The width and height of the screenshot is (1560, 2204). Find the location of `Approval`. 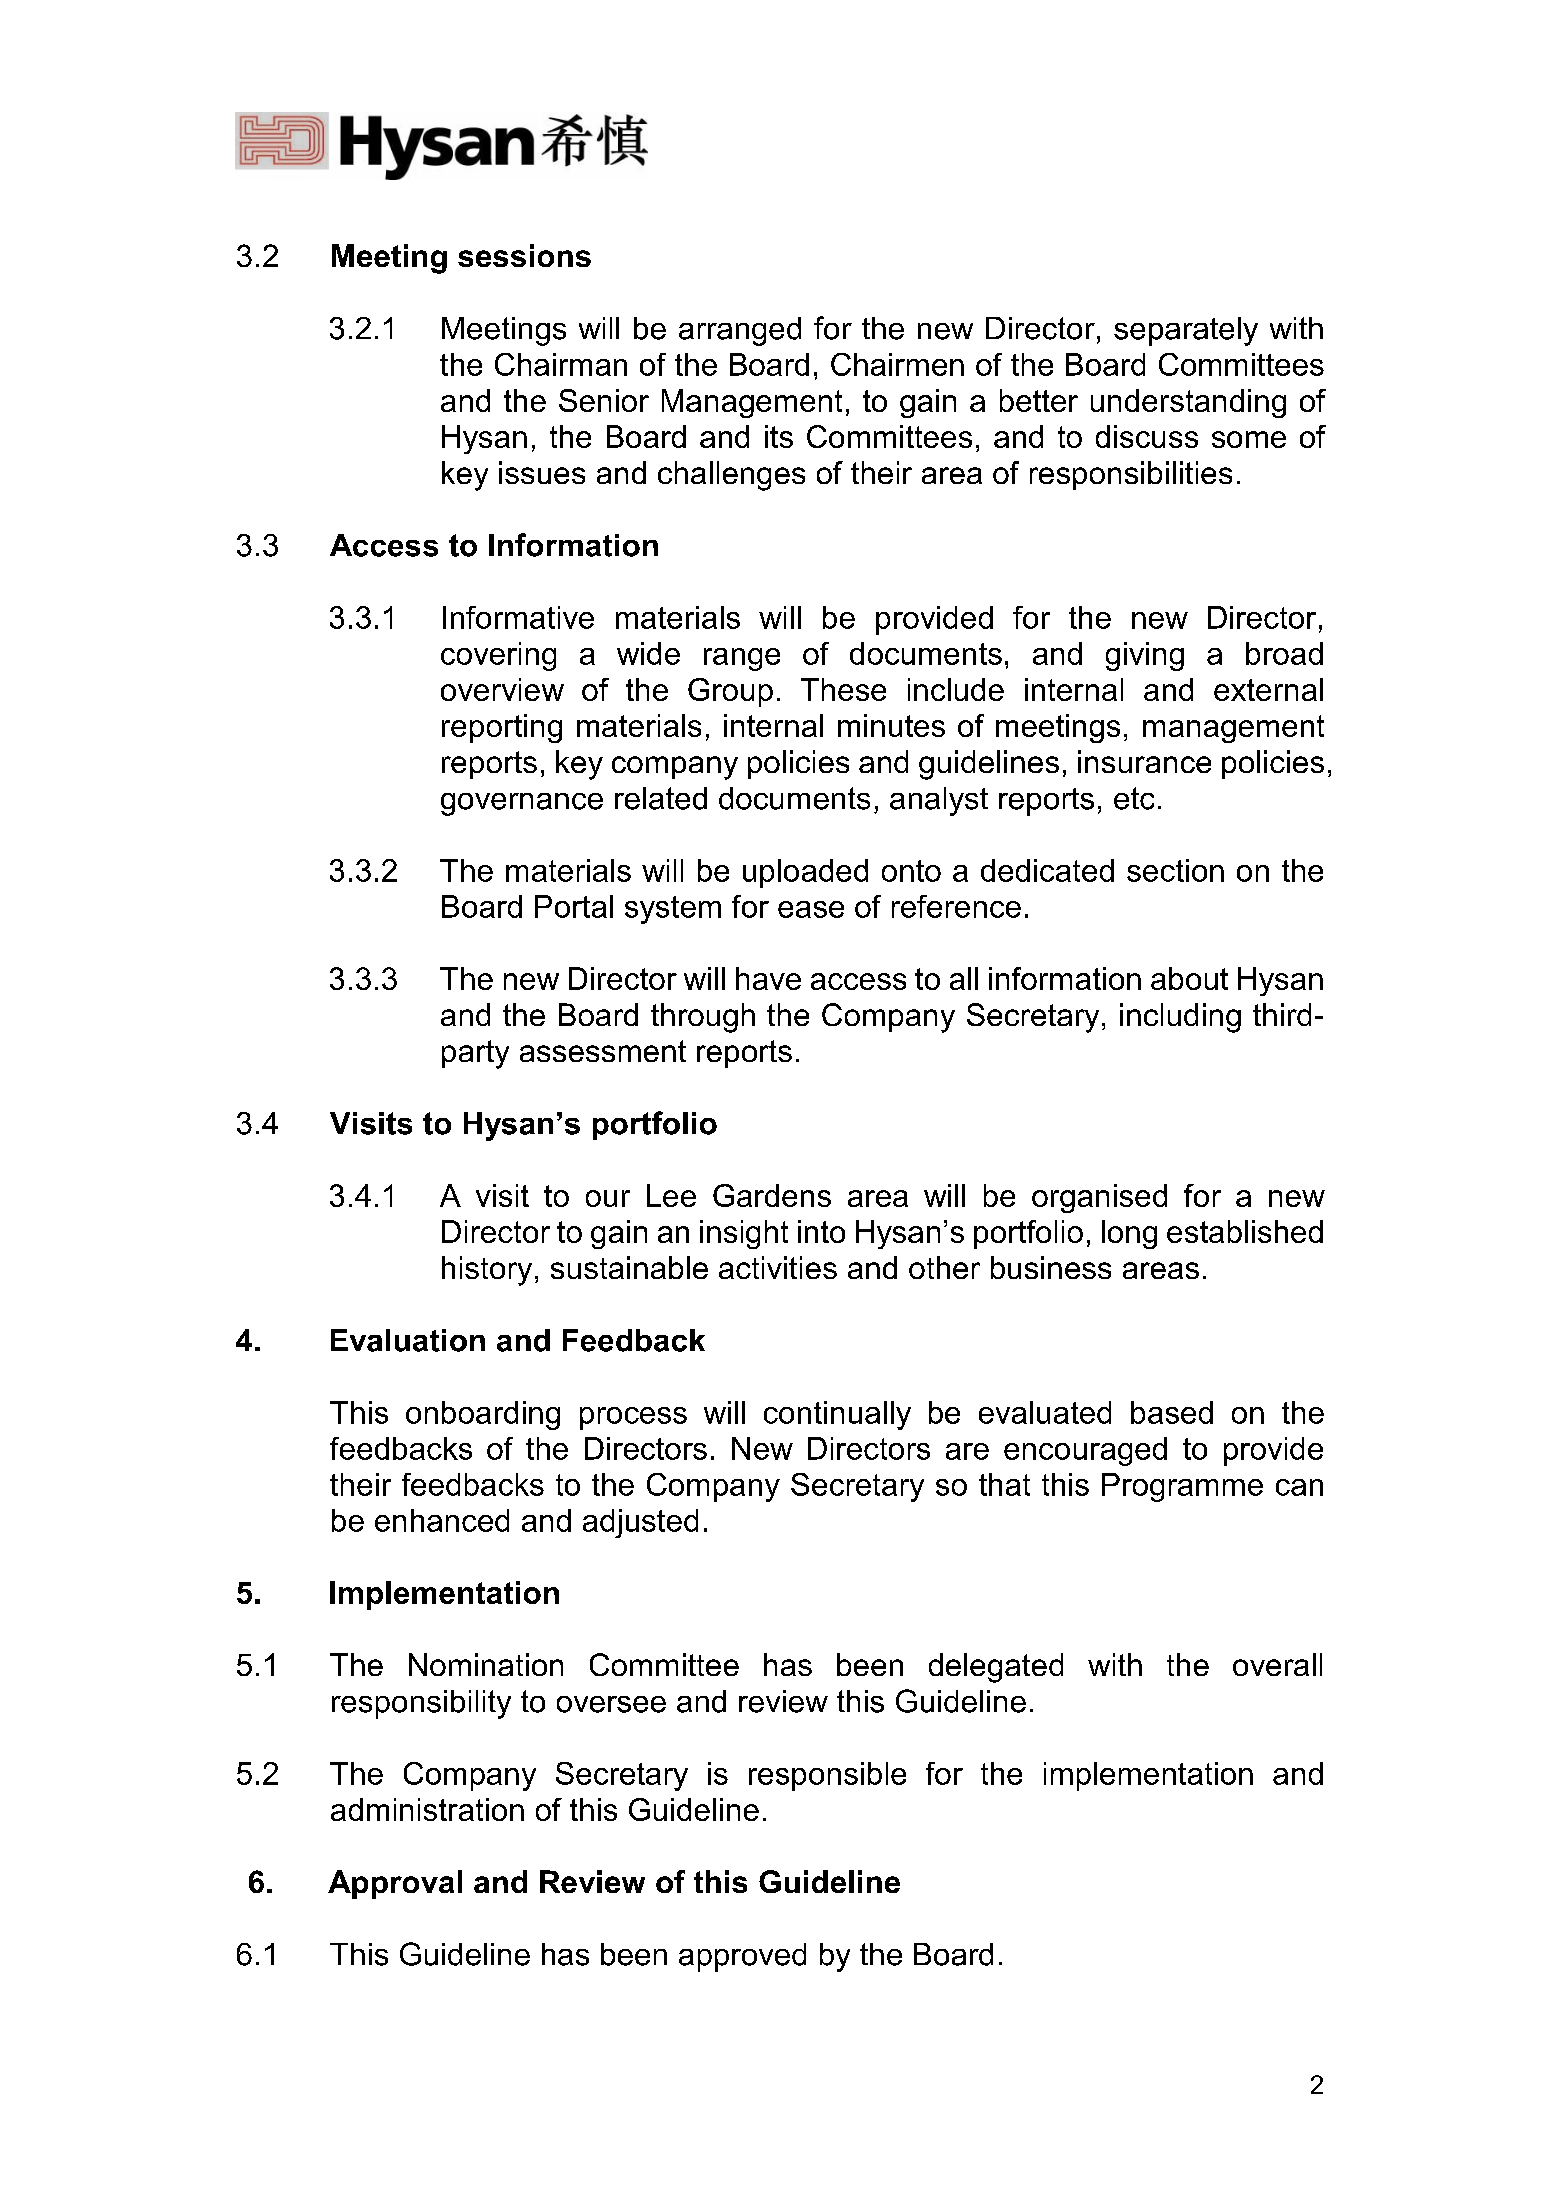

Approval is located at coordinates (395, 1884).
